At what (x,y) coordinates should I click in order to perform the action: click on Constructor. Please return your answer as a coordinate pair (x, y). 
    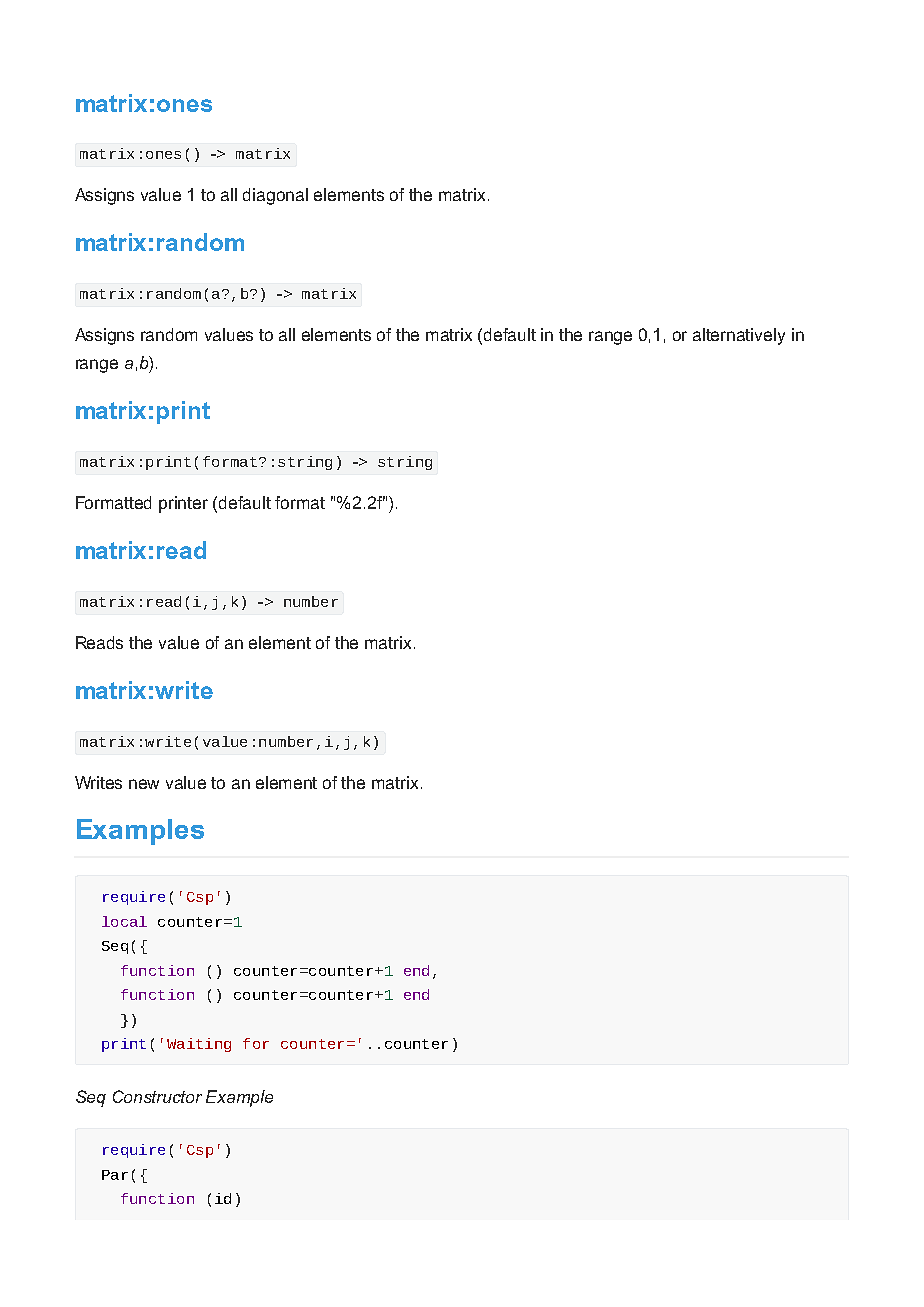
    Looking at the image, I should click on (157, 1096).
